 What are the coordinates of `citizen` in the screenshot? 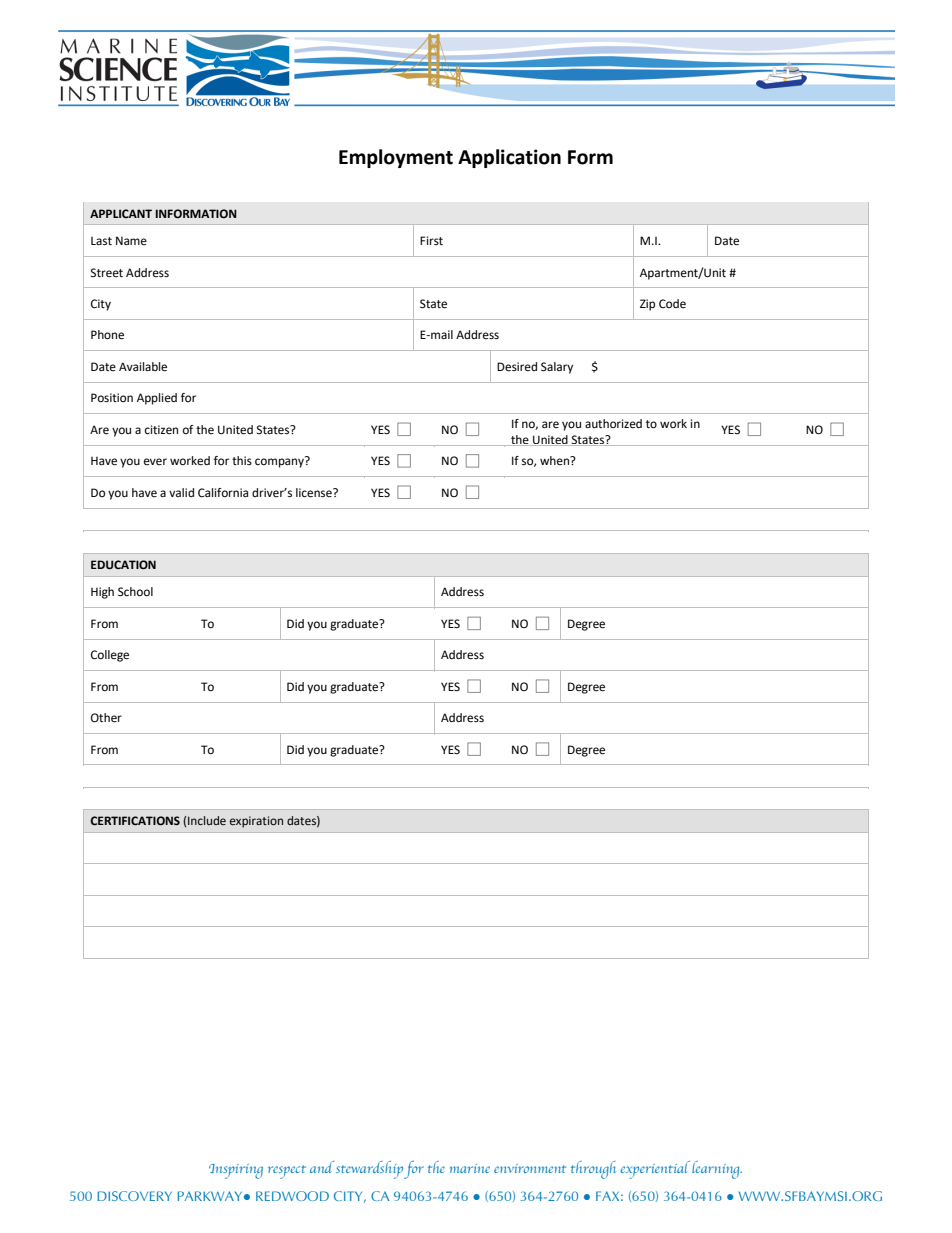 It's located at (161, 430).
